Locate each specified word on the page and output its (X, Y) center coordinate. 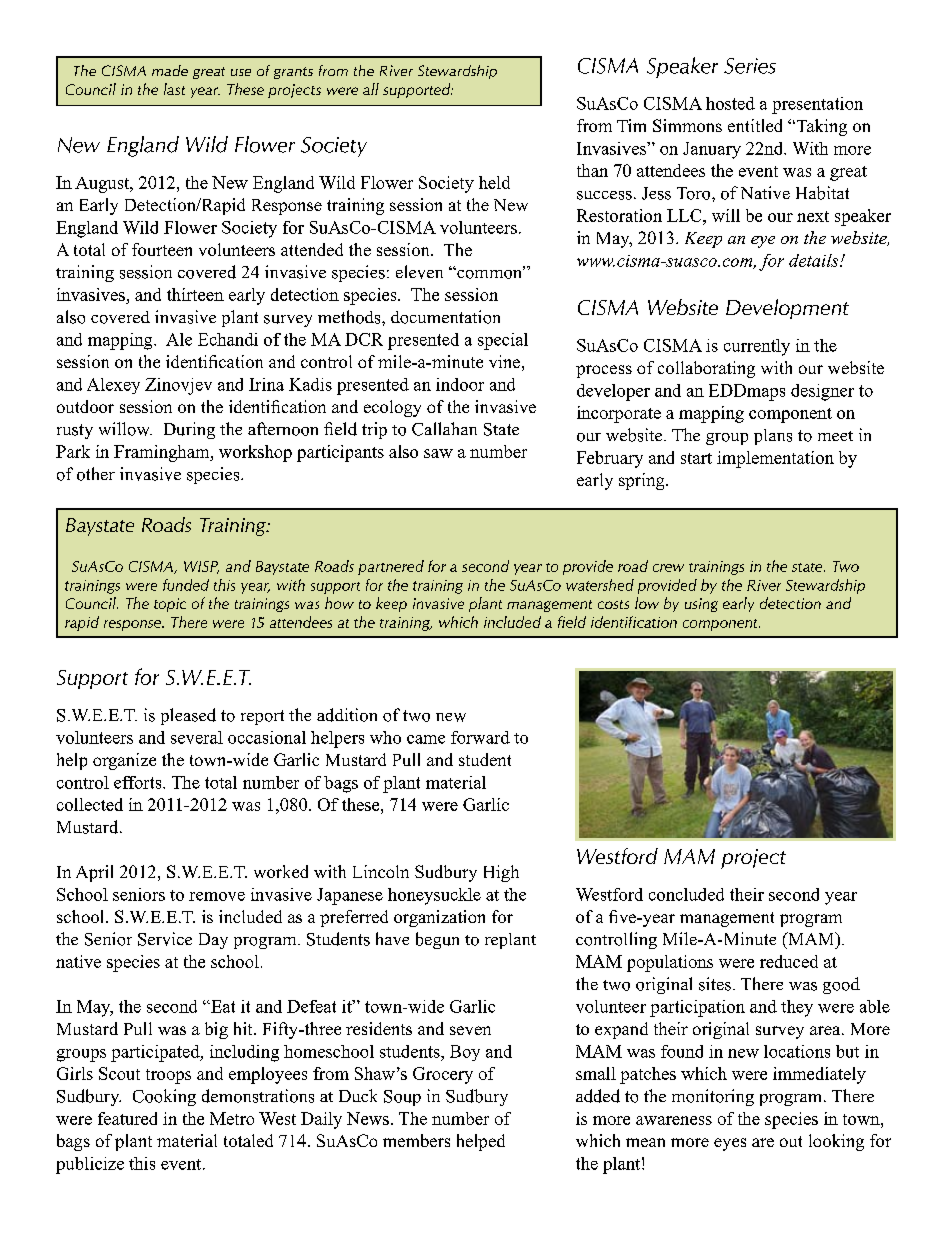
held (494, 182)
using (701, 605)
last (174, 89)
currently (757, 347)
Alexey (113, 386)
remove (217, 896)
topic (170, 605)
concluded (686, 894)
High (501, 873)
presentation (817, 105)
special (503, 341)
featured (127, 1118)
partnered (391, 567)
